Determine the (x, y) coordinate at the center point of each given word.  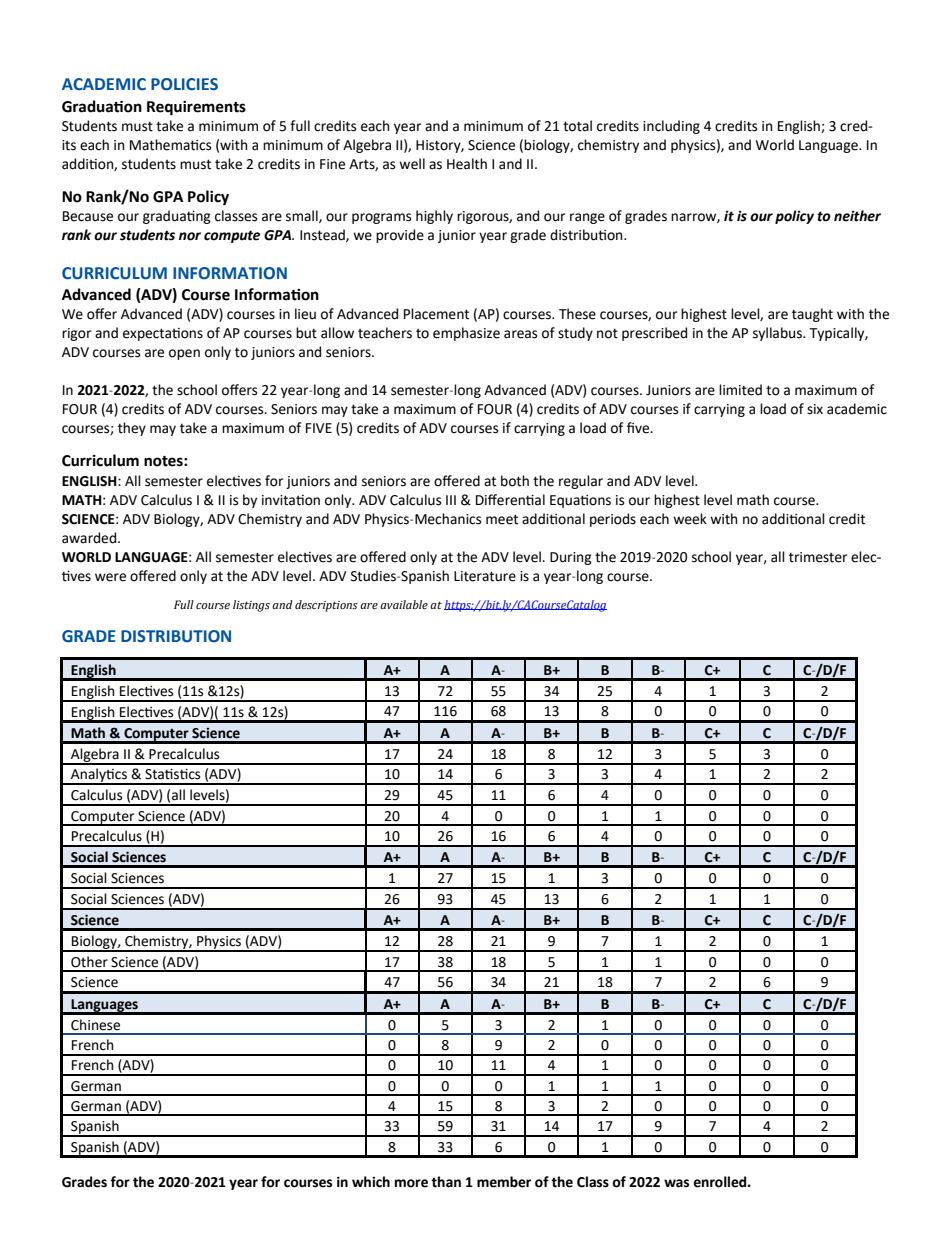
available (404, 604)
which (371, 1182)
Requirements (196, 108)
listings (251, 606)
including (671, 127)
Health (467, 164)
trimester (818, 557)
